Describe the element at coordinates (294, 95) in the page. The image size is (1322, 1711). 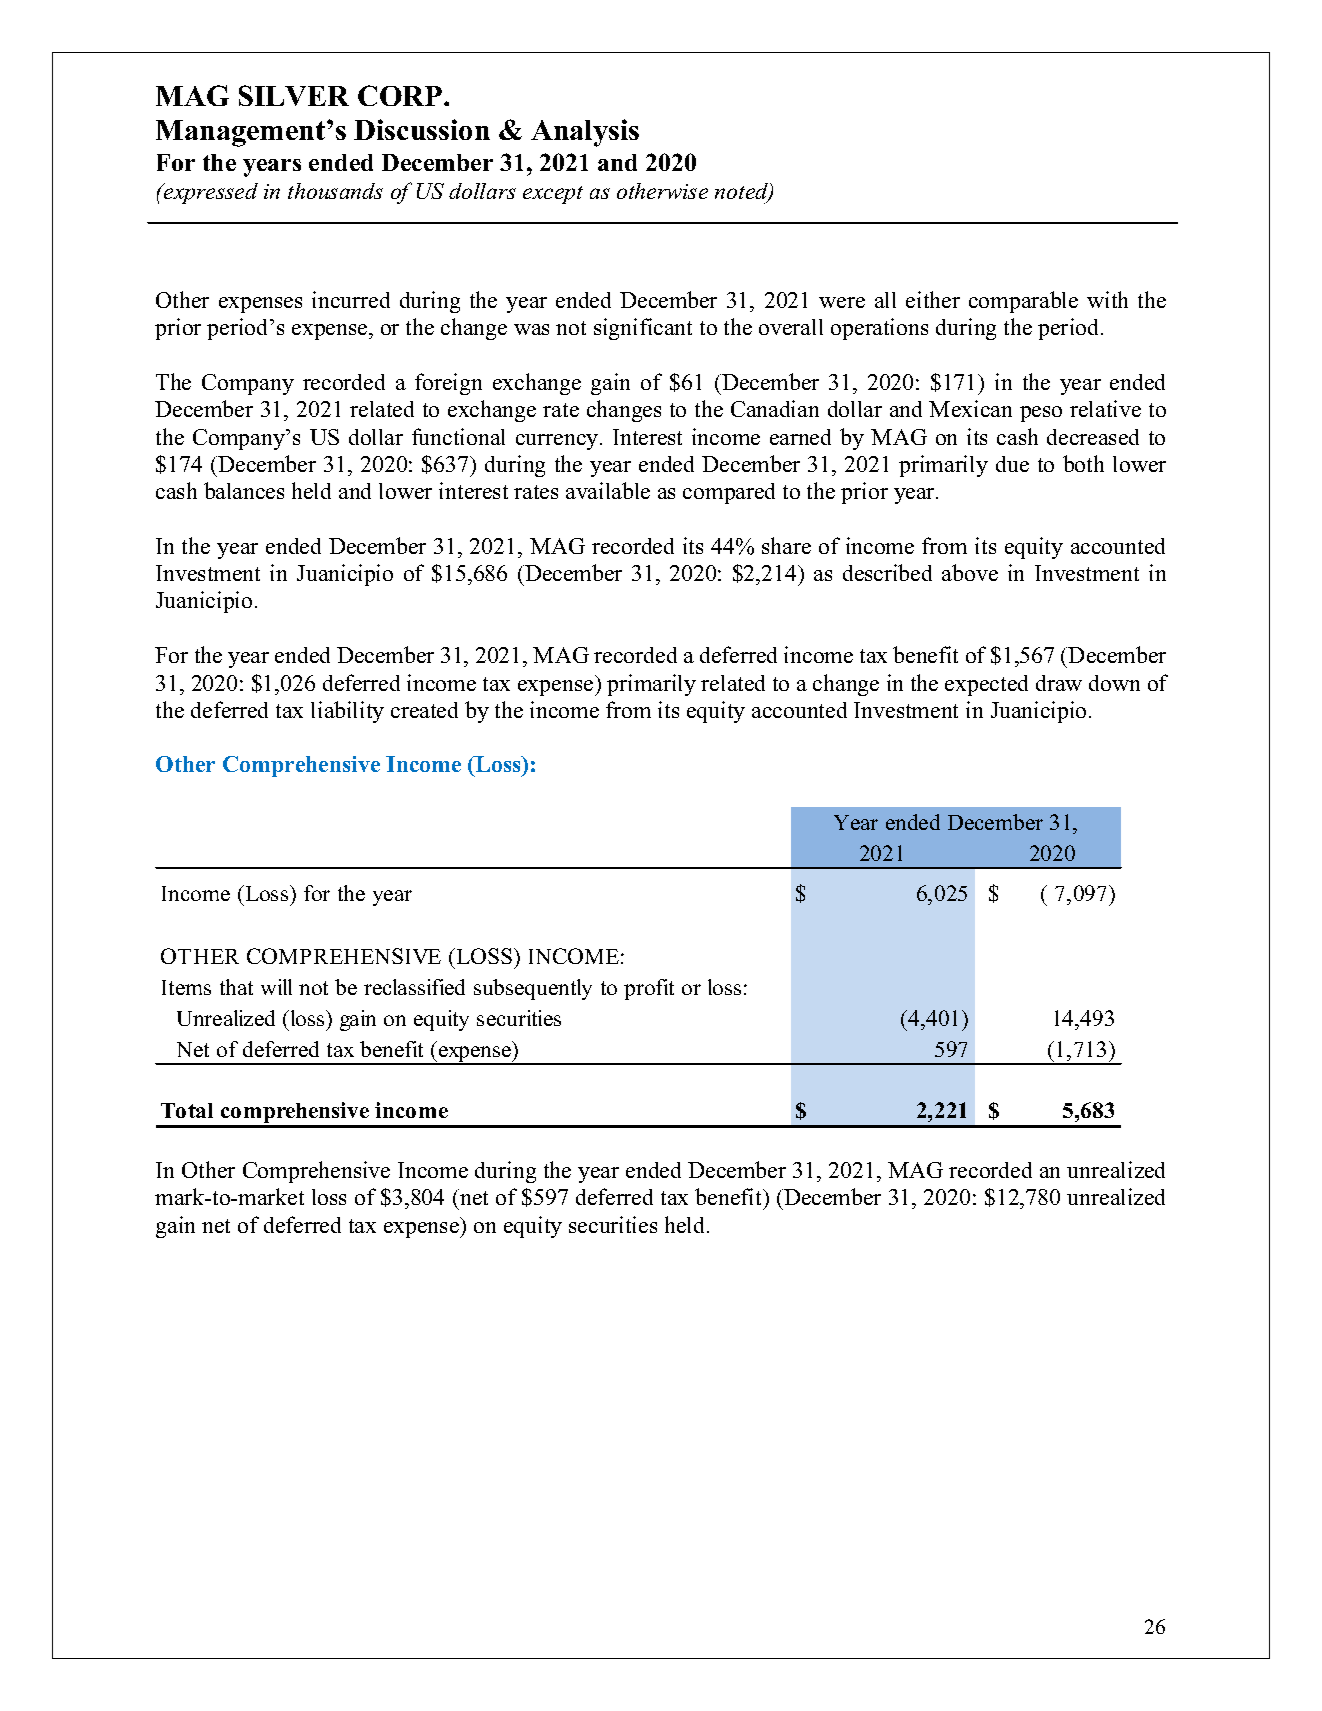
I see `SILVER` at that location.
